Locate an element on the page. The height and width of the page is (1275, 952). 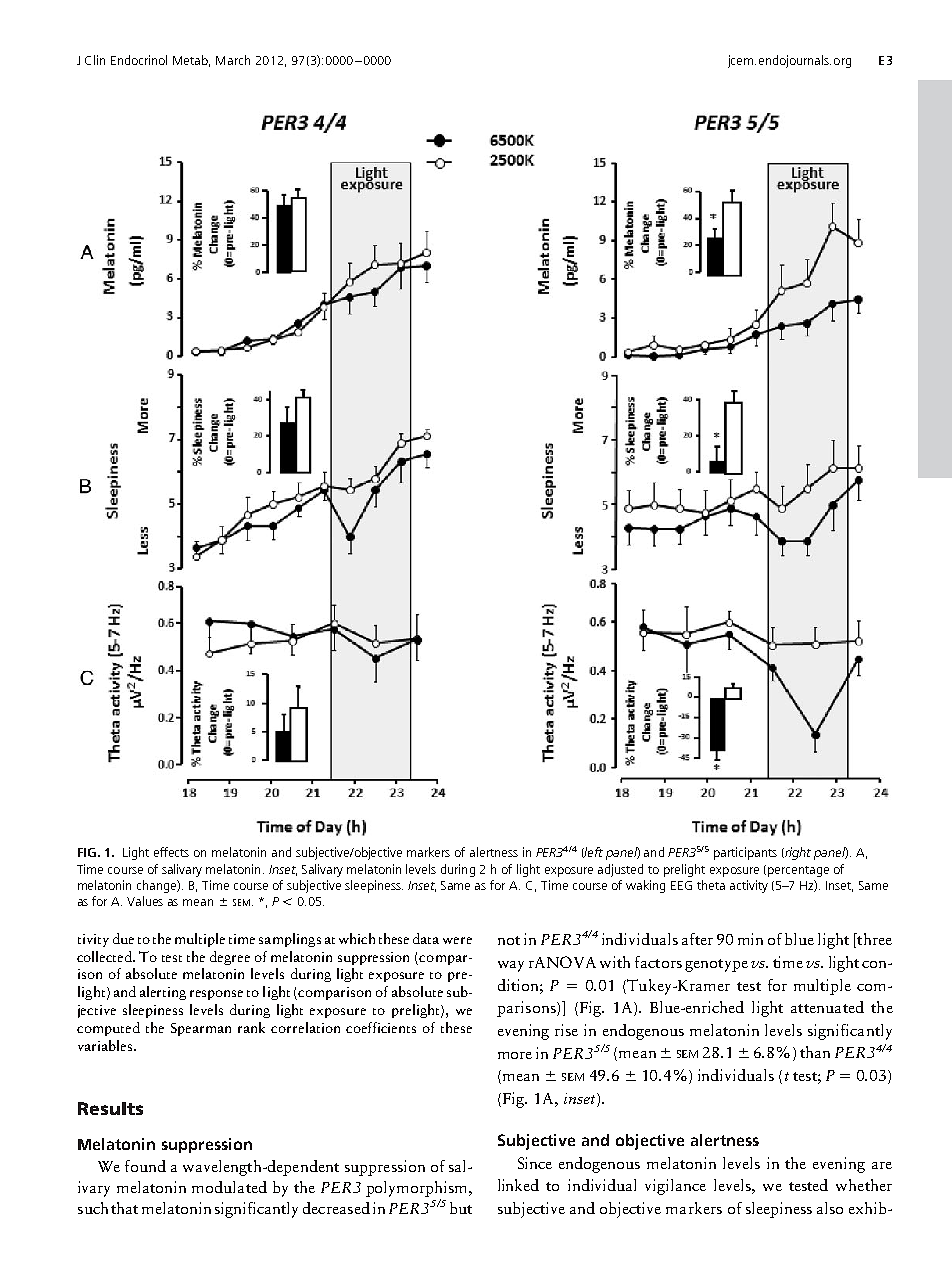
Values is located at coordinates (145, 901).
